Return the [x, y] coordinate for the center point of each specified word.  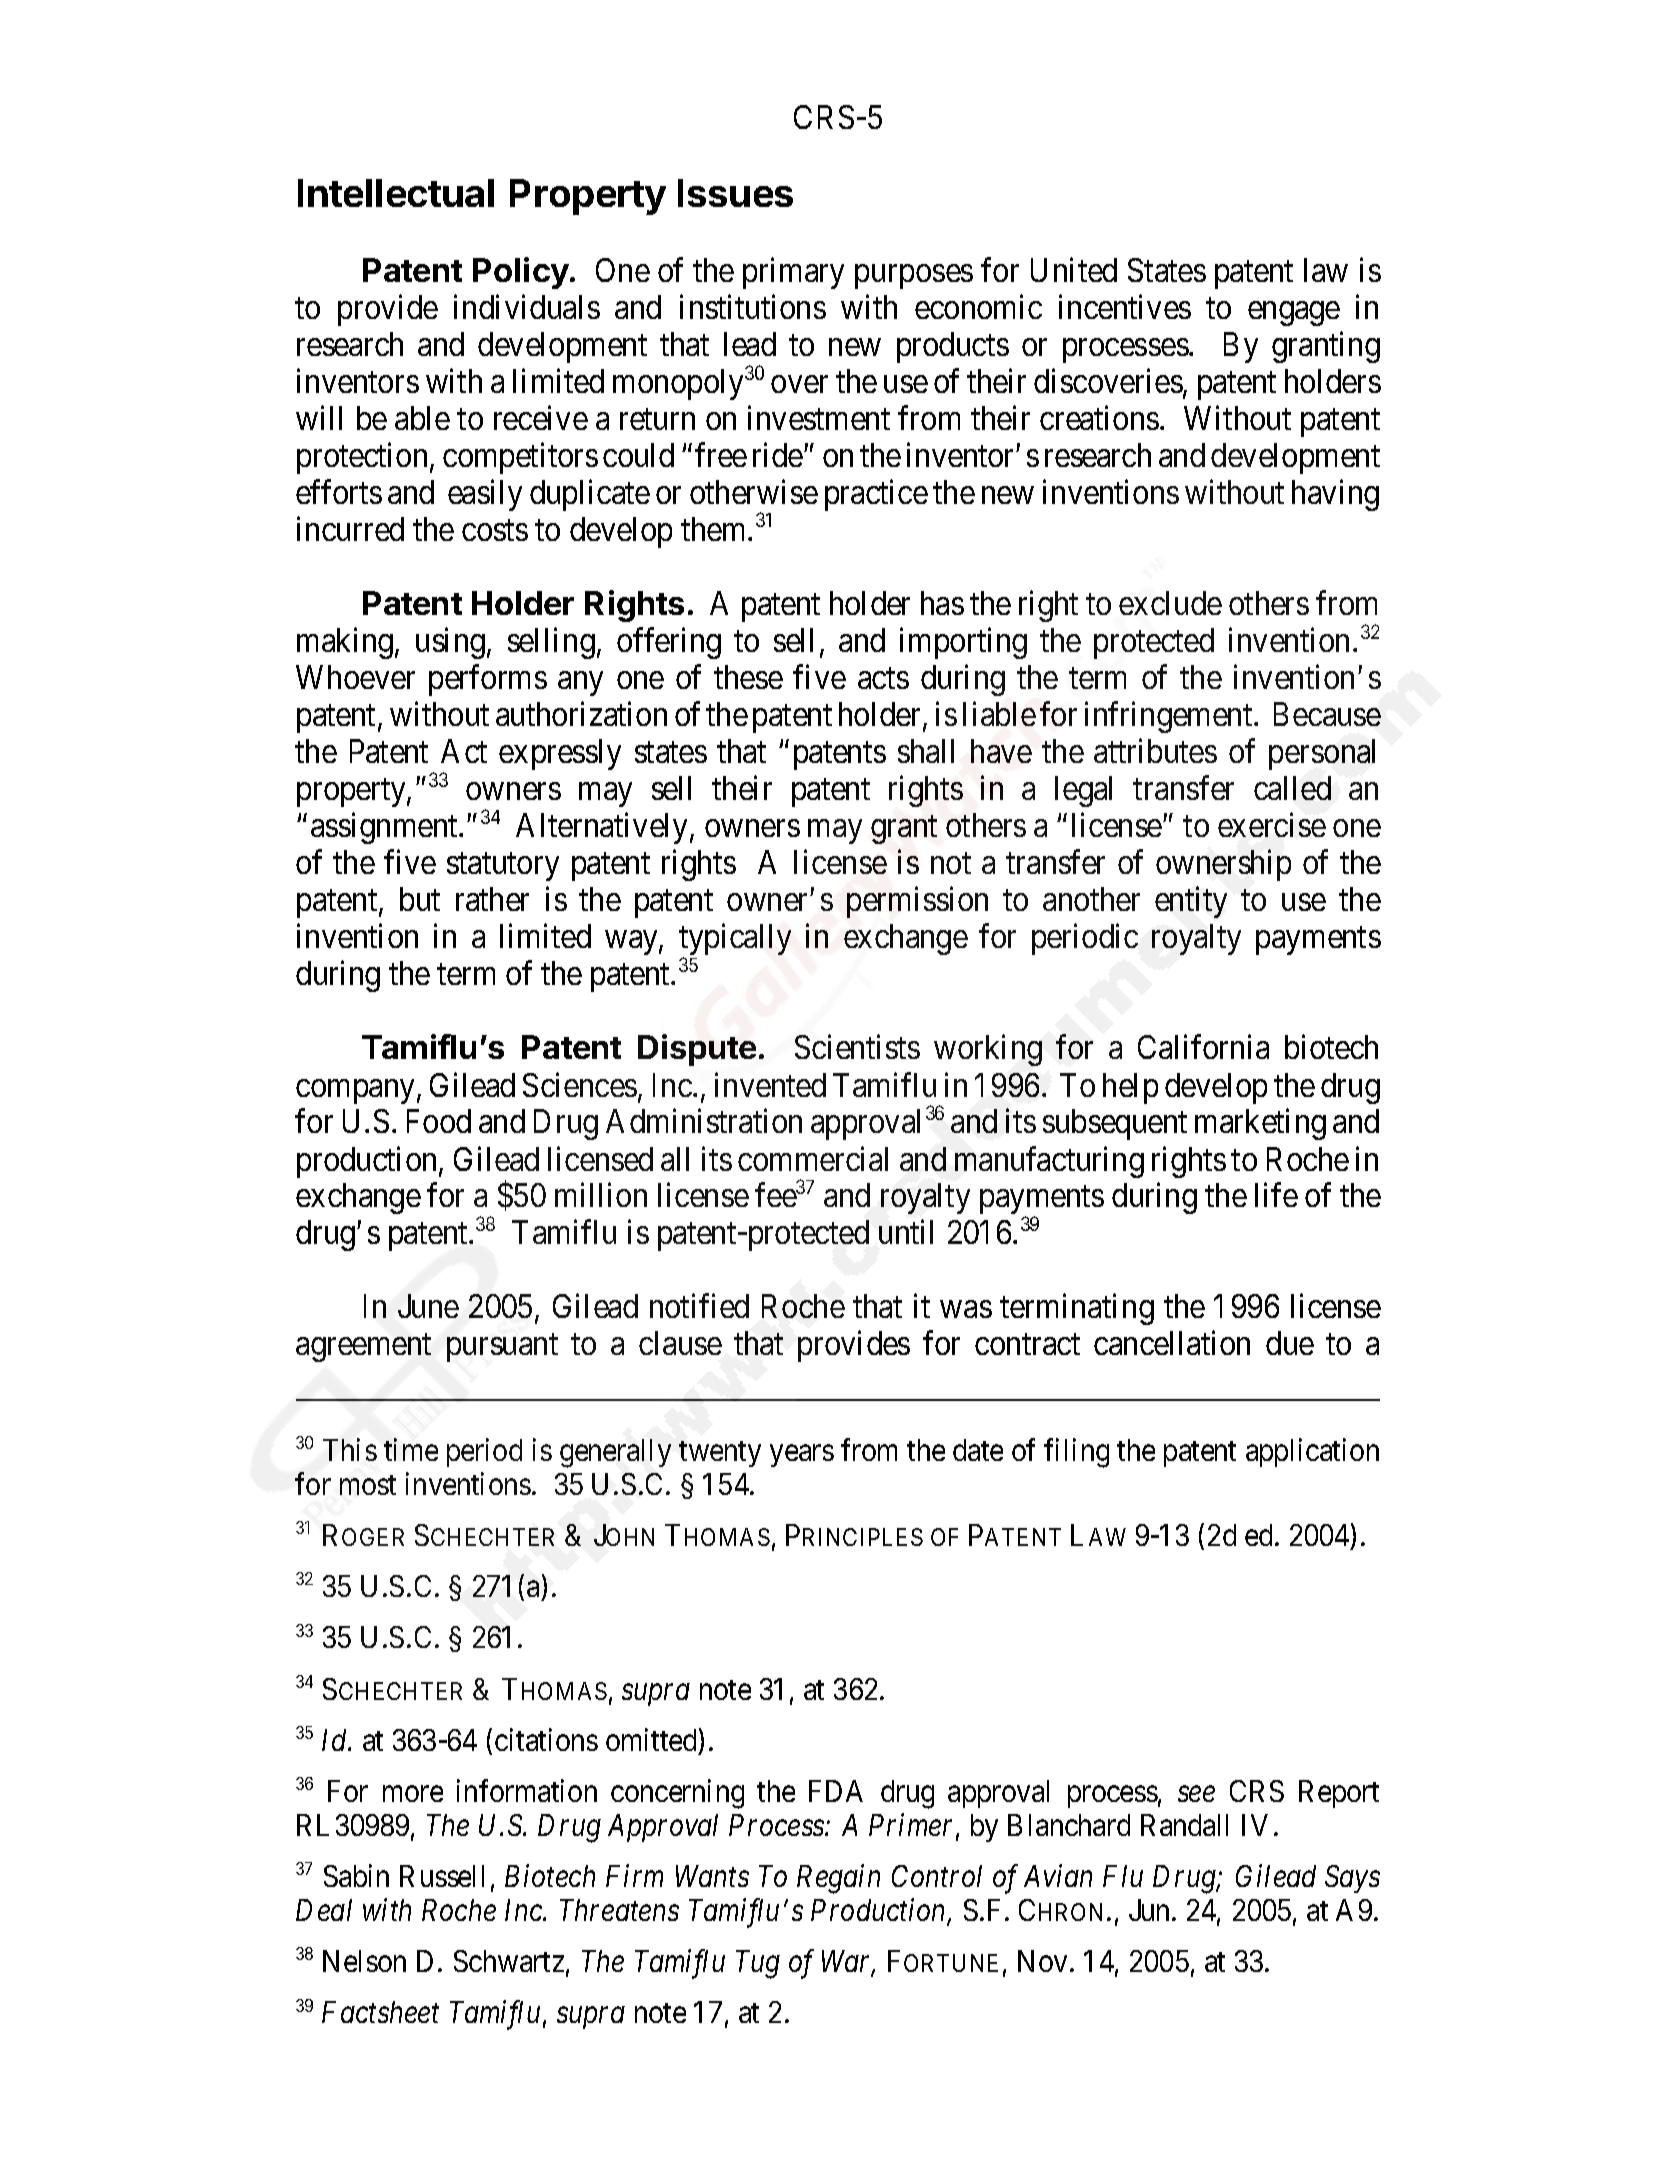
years [802, 1456]
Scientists [857, 1047]
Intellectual [396, 193]
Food [439, 1121]
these [748, 677]
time [411, 1449]
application [1312, 1452]
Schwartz [509, 1961]
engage [1294, 314]
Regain [838, 1879]
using [450, 643]
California [1203, 1047]
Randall [1184, 1825]
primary [793, 273]
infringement [1170, 717]
